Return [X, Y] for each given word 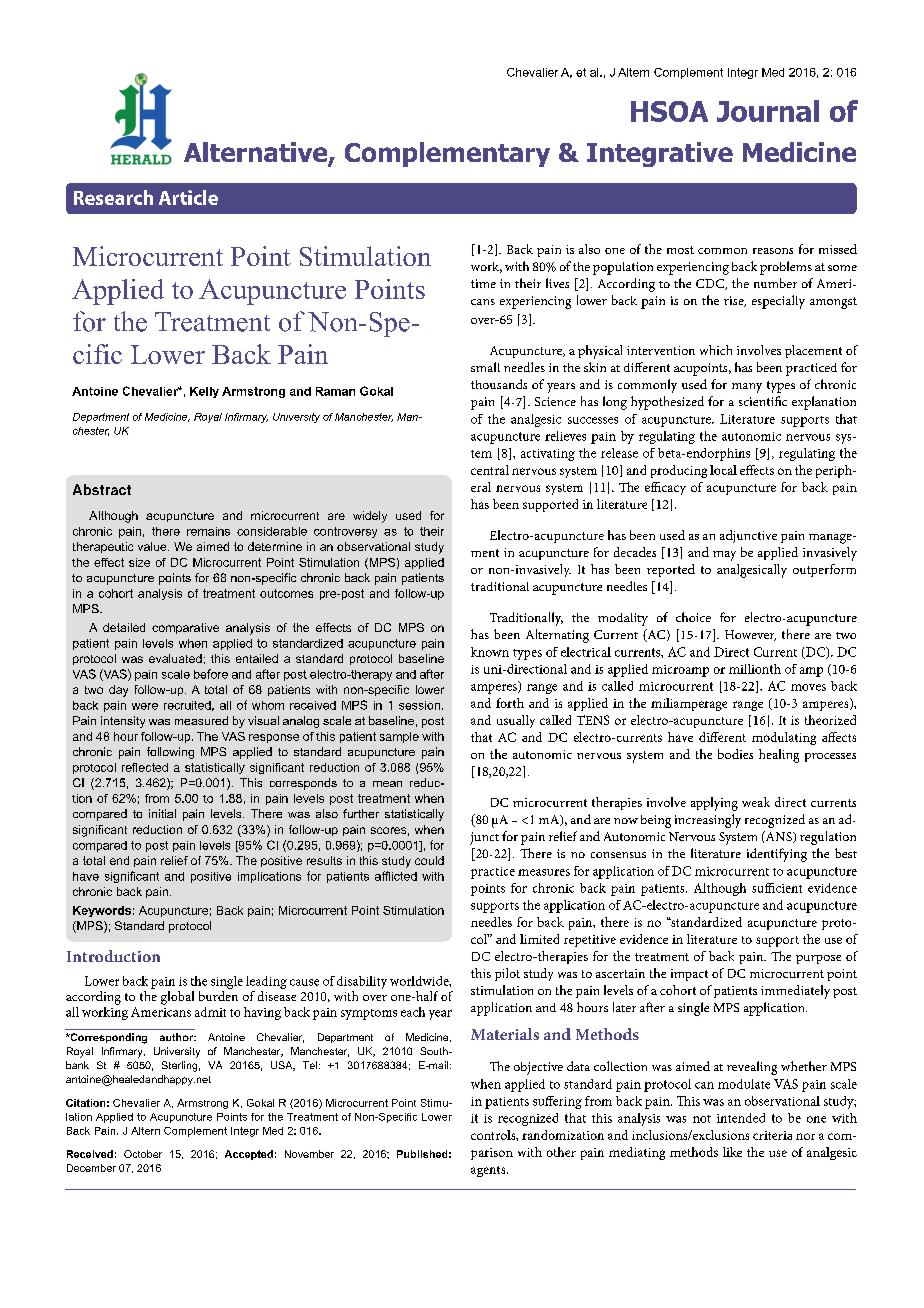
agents [489, 1171]
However [750, 635]
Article [188, 197]
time [483, 283]
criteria [772, 1135]
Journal [768, 111]
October [143, 1154]
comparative [185, 628]
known [490, 652]
